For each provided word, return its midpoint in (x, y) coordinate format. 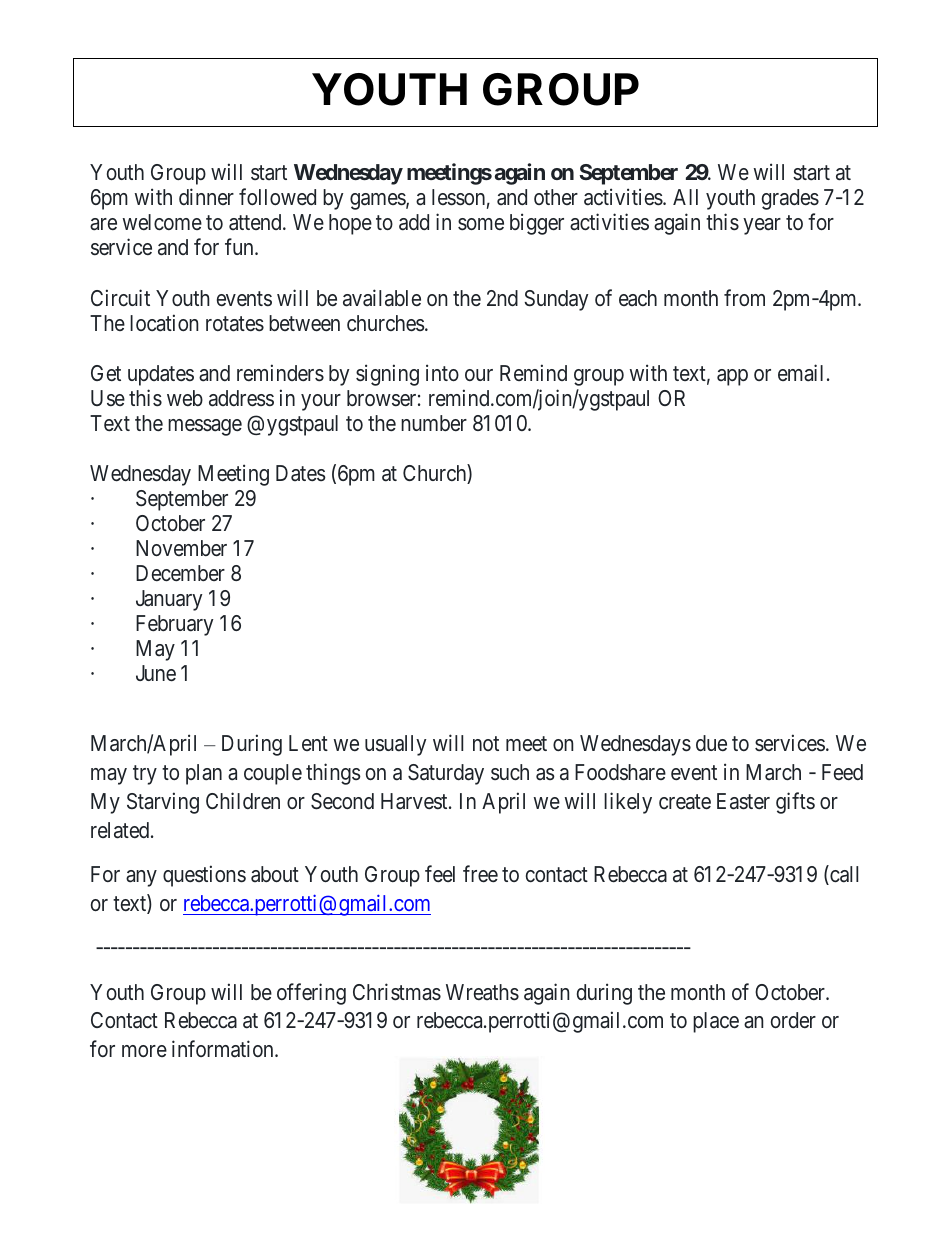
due (711, 743)
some (481, 224)
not (486, 743)
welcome (162, 222)
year (762, 226)
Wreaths (482, 992)
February (174, 625)
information (224, 1049)
